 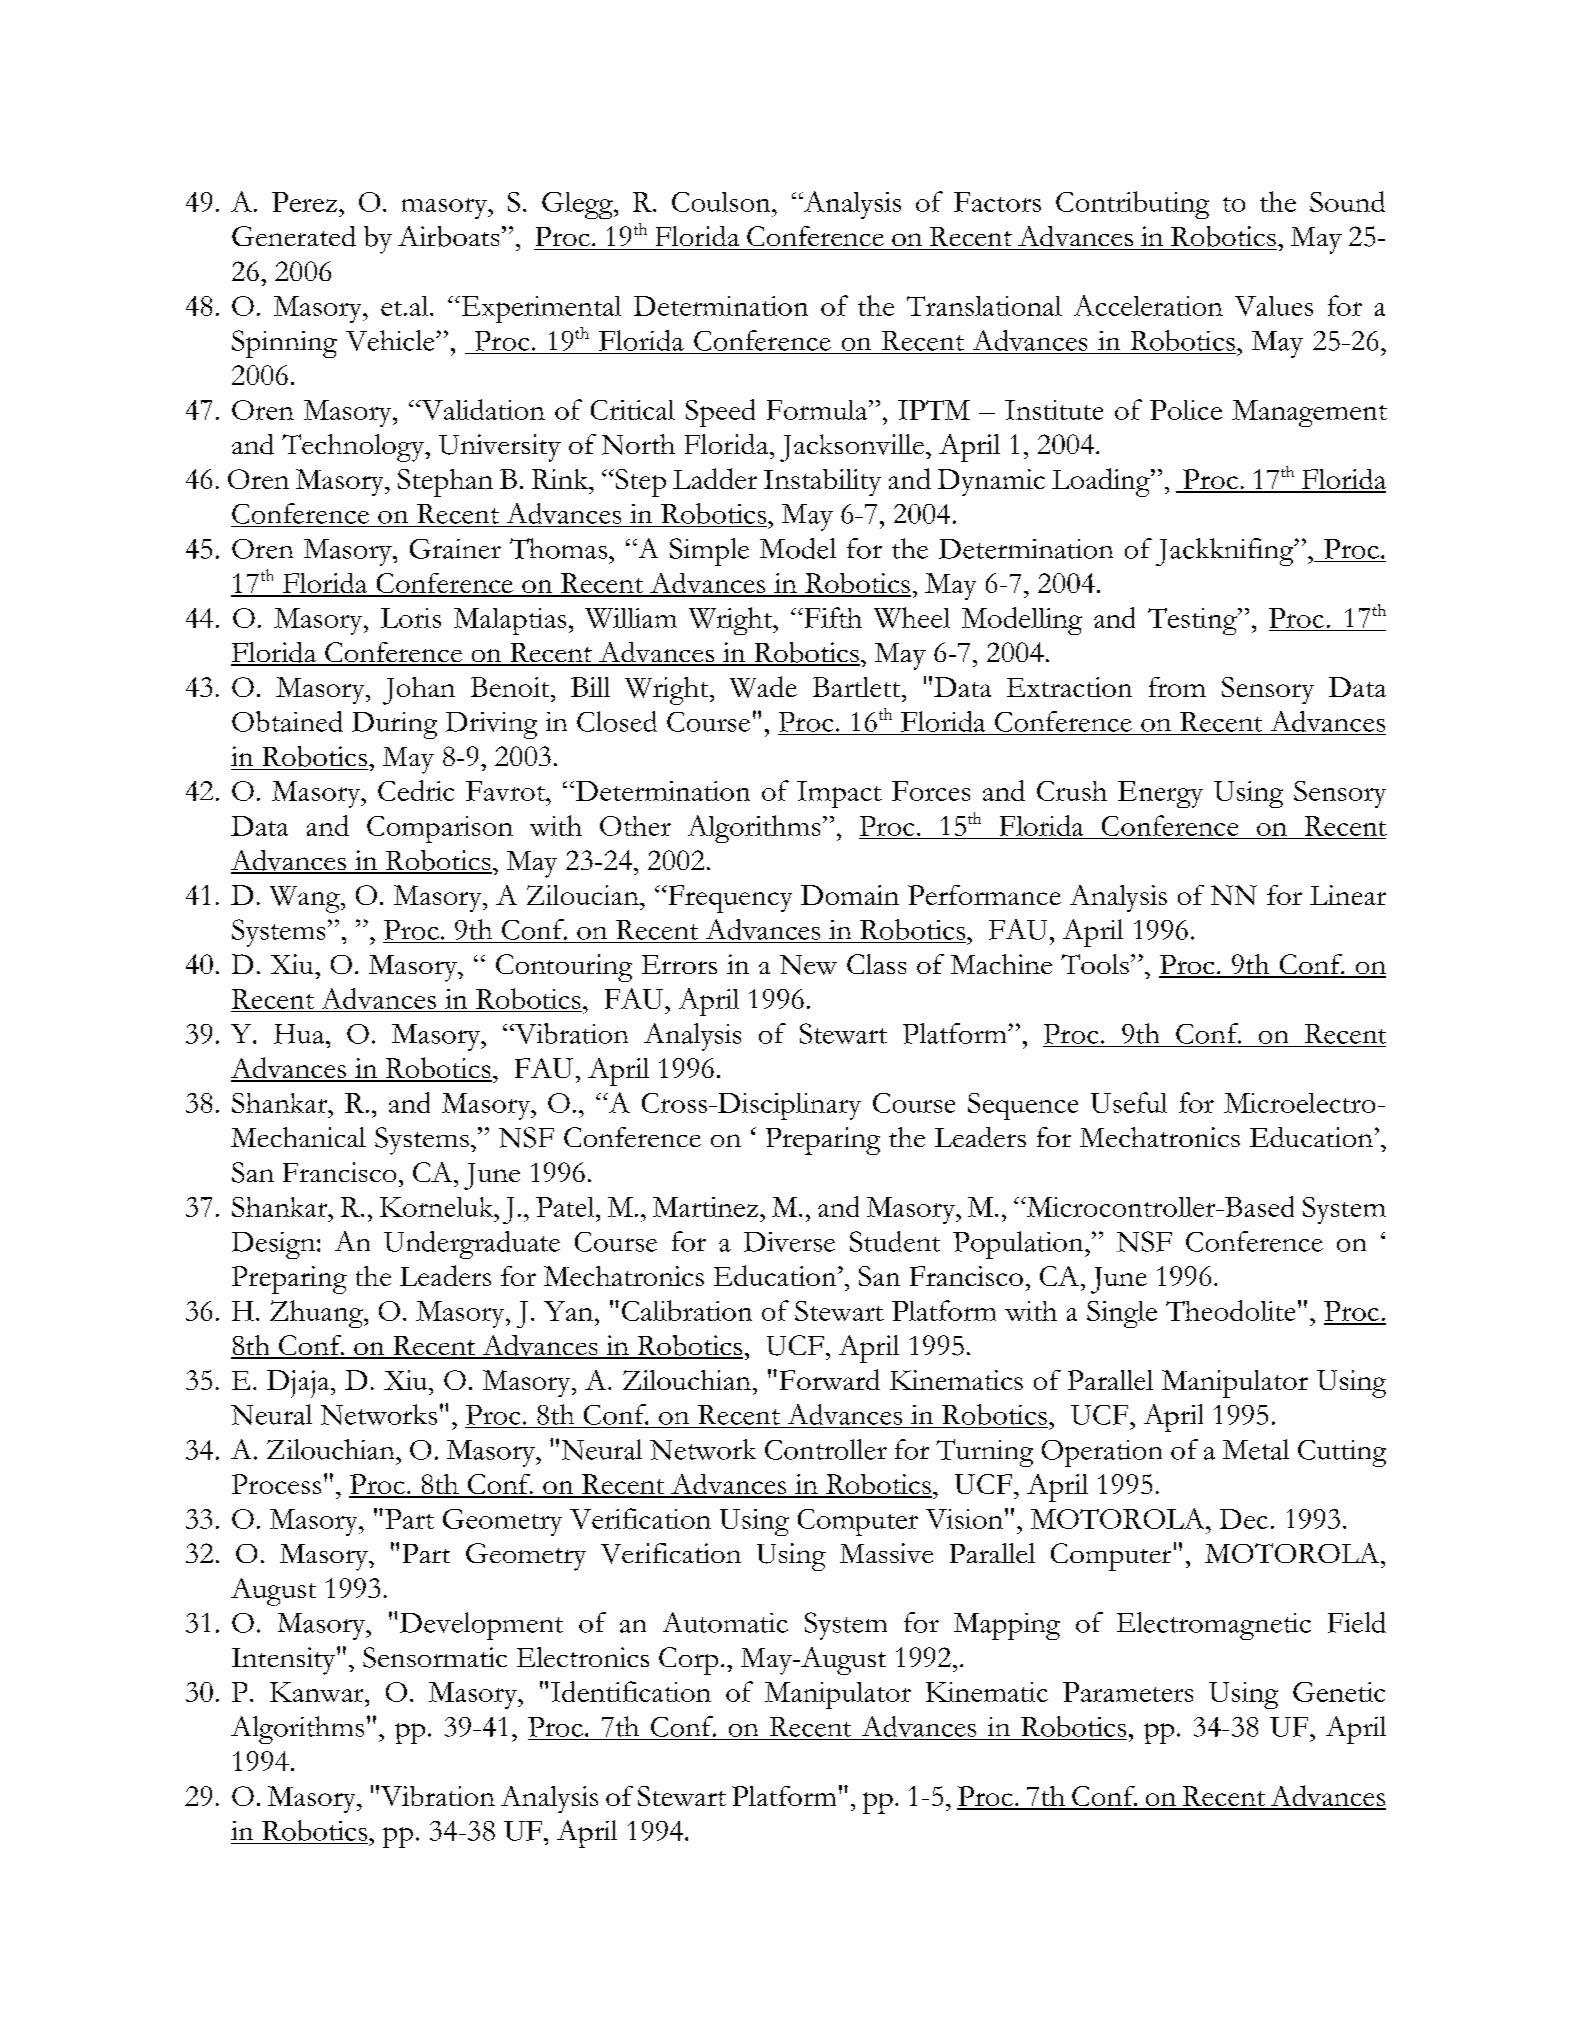 What do you see at coordinates (1274, 306) in the document?
I see `Values` at bounding box center [1274, 306].
